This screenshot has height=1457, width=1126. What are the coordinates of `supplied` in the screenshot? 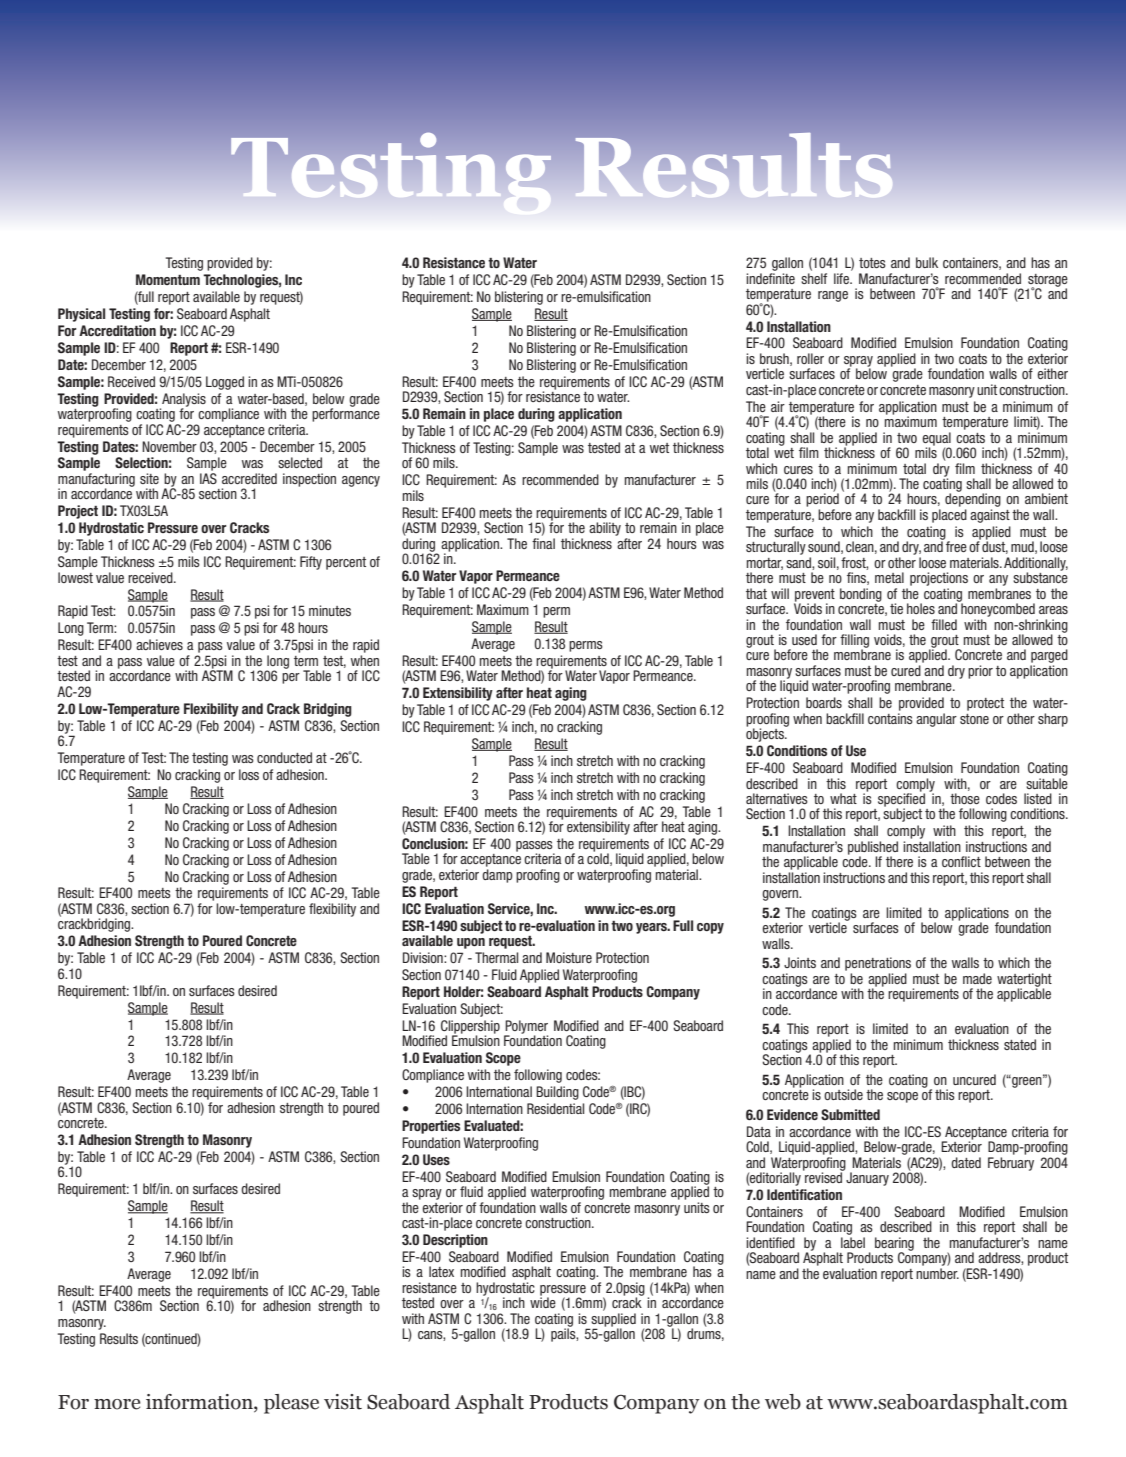 It's located at (612, 1321).
